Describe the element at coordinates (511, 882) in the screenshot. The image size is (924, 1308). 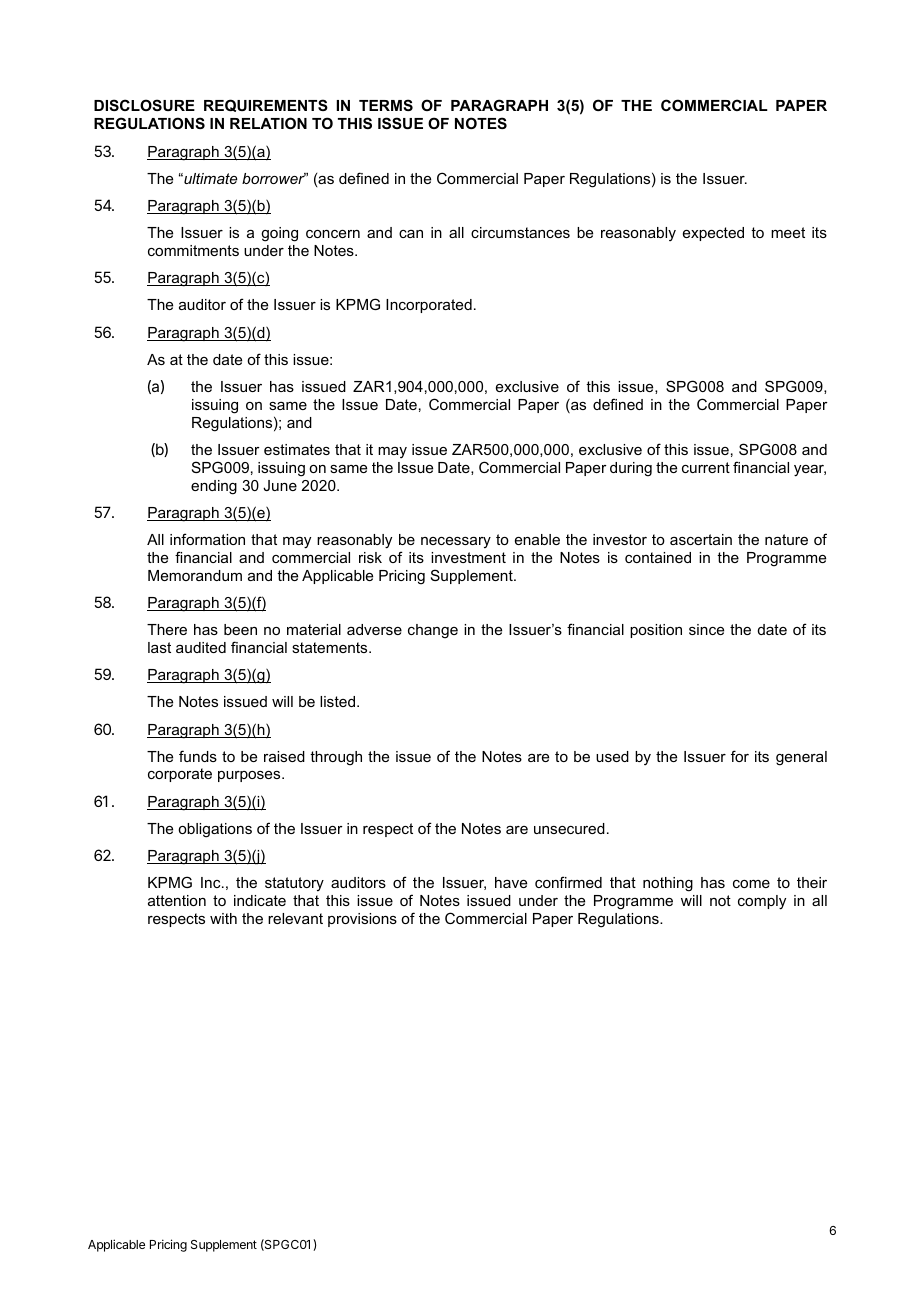
I see `have` at that location.
